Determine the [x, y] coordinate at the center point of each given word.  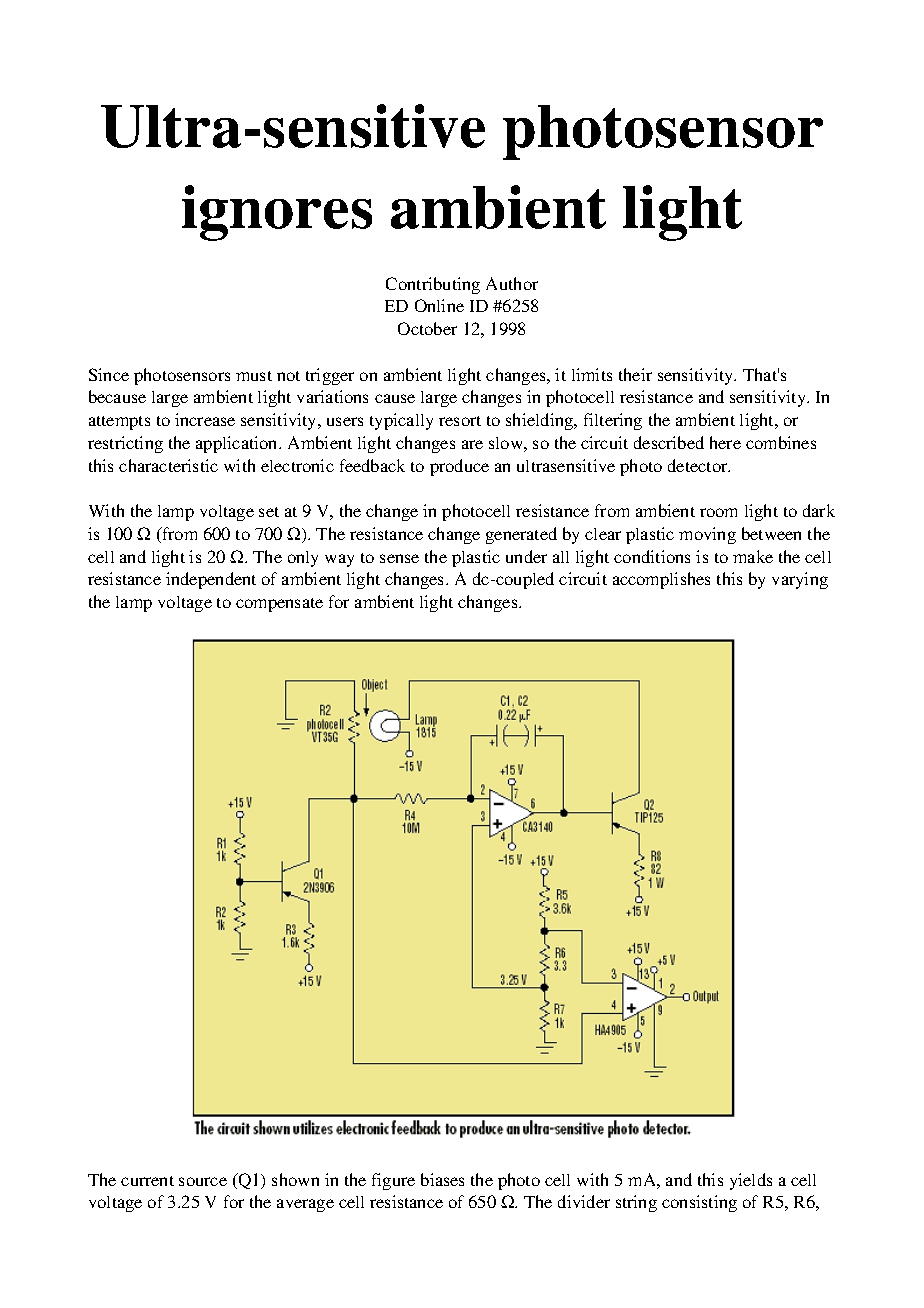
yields [751, 1181]
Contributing [433, 285]
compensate [279, 605]
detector [699, 465]
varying [800, 580]
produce [459, 467]
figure [393, 1181]
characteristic [168, 465]
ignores [277, 213]
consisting [699, 1203]
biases [442, 1179]
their [635, 374]
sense [399, 558]
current [147, 1181]
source [203, 1181]
